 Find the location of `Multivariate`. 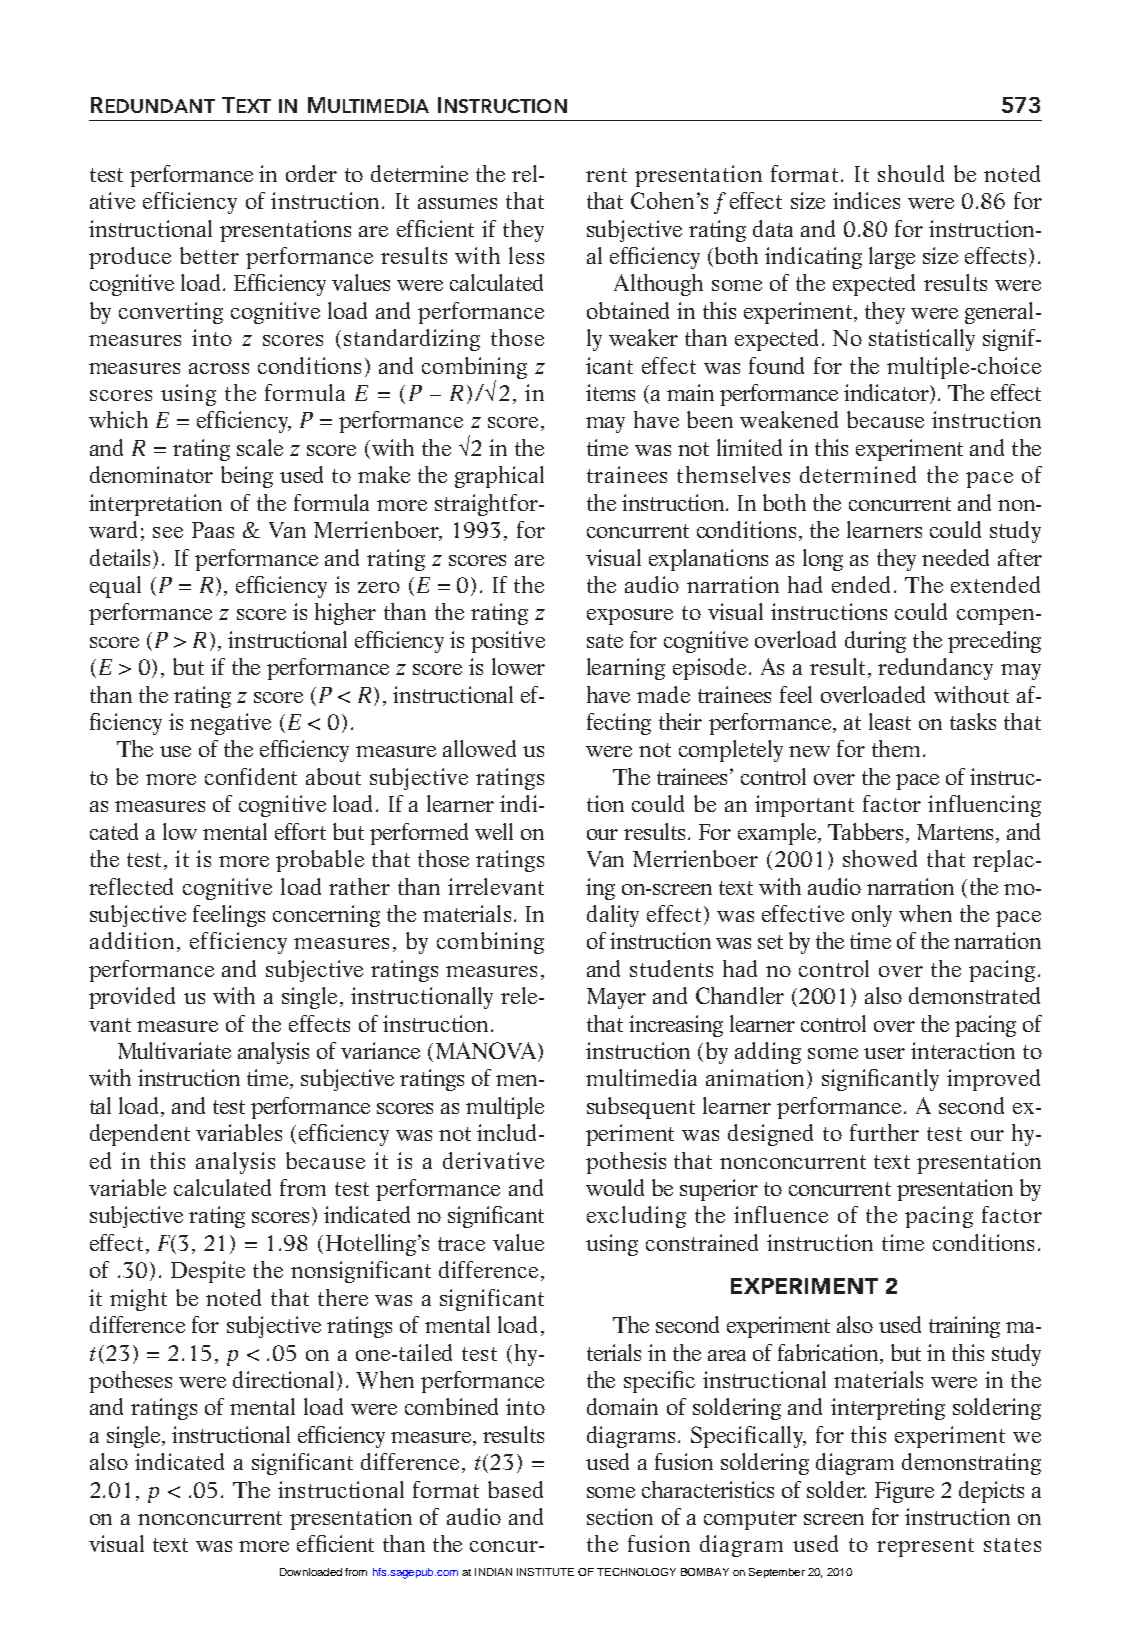

Multivariate is located at coordinates (174, 1050).
